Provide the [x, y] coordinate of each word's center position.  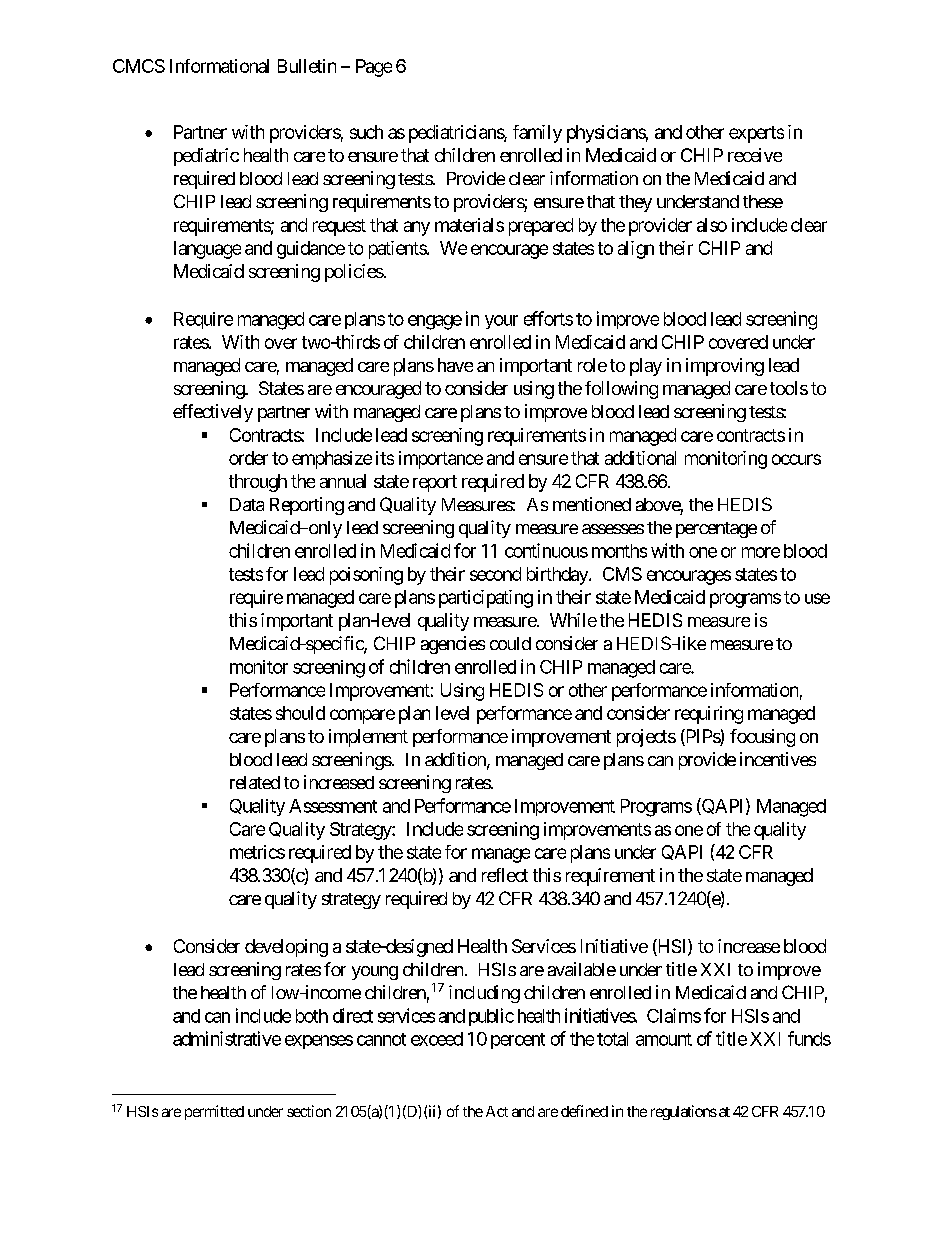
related [255, 782]
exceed [437, 1039]
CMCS [139, 66]
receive [755, 155]
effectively [213, 413]
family [537, 134]
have [455, 365]
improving [725, 367]
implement [368, 738]
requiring [709, 715]
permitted [214, 1112]
